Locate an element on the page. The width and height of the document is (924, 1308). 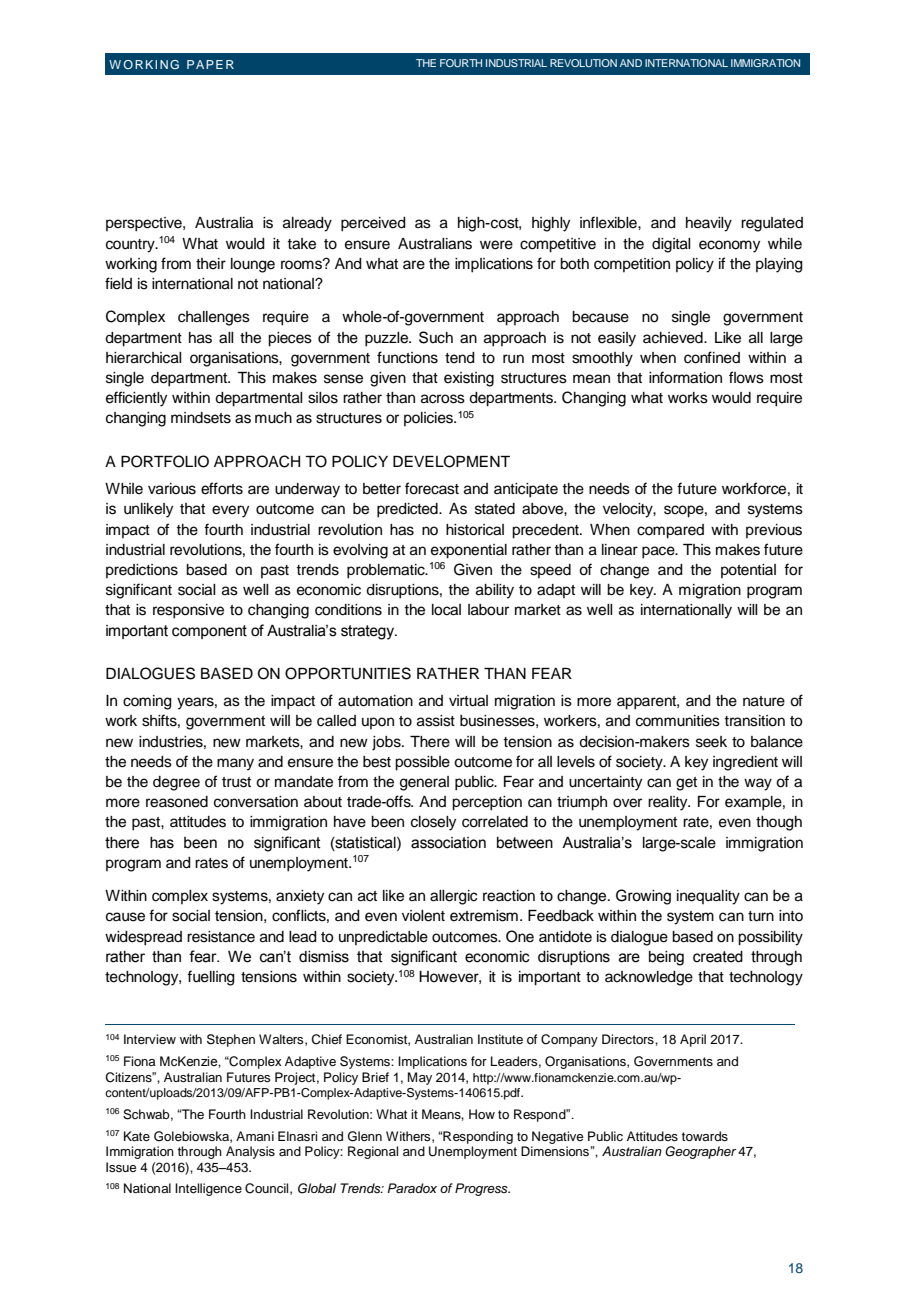
PAPER is located at coordinates (210, 64).
